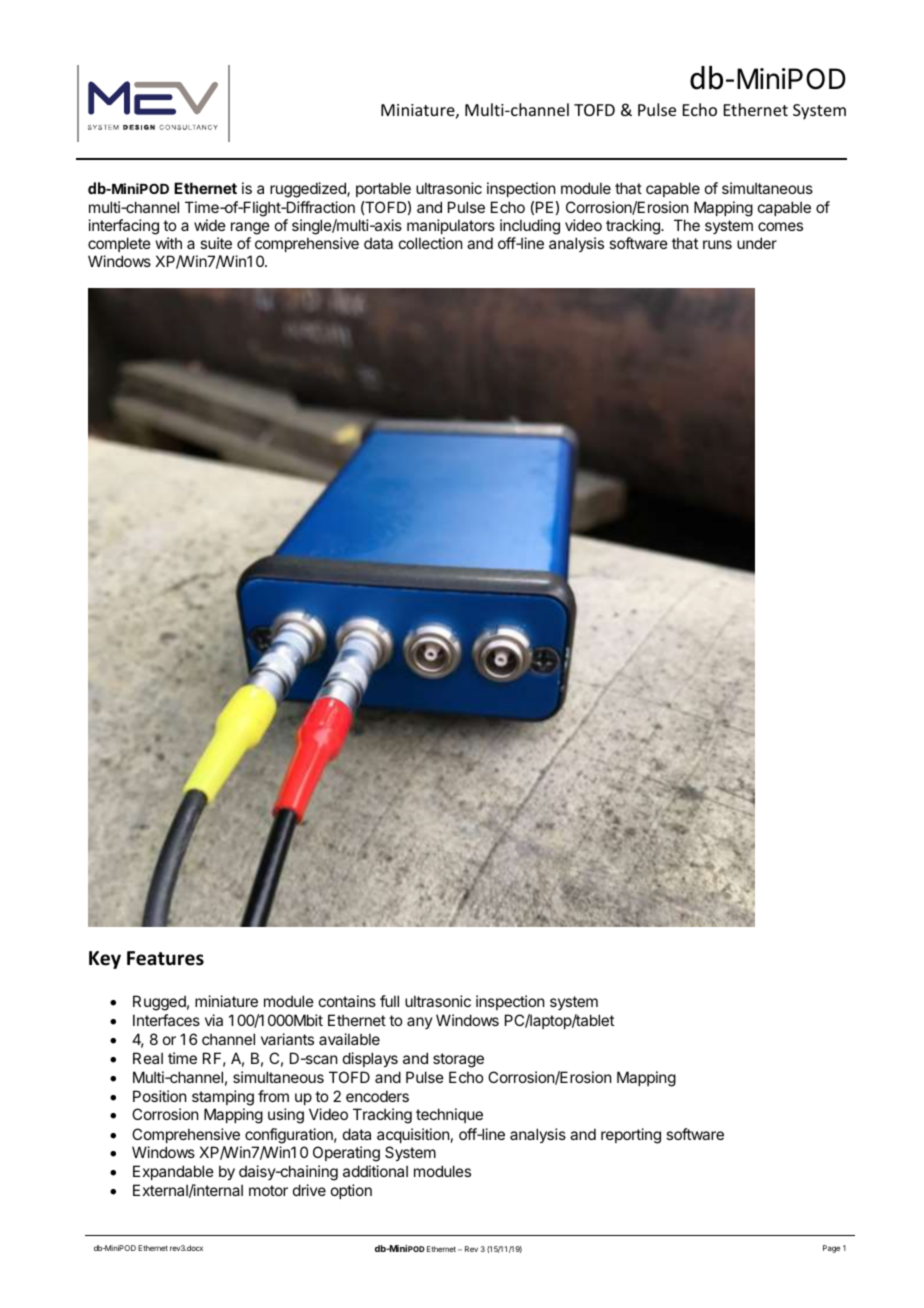 The height and width of the screenshot is (1308, 924). What do you see at coordinates (717, 244) in the screenshot?
I see `runs` at bounding box center [717, 244].
